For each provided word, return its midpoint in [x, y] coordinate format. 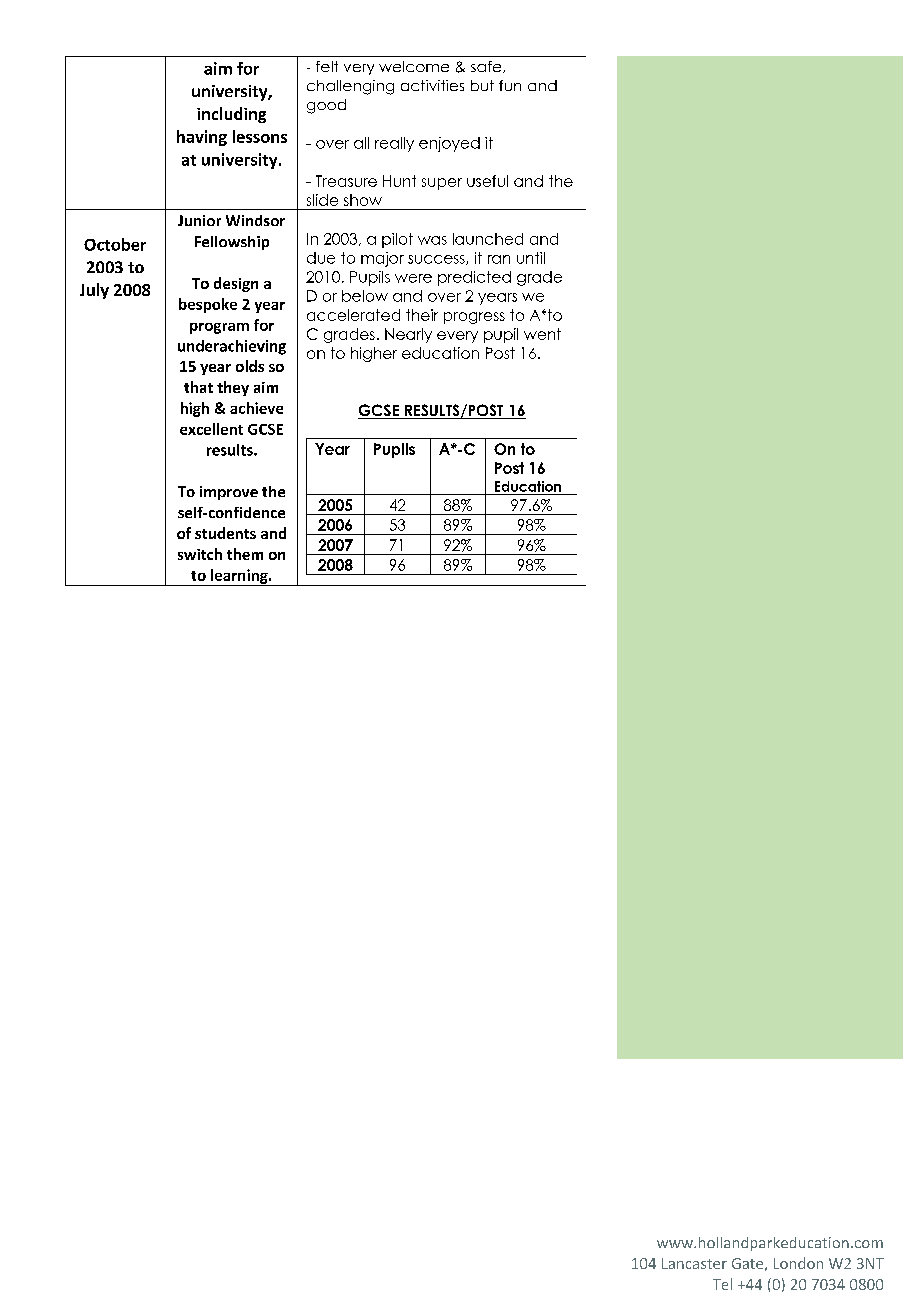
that [198, 387]
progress [474, 318]
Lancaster [694, 1263]
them [245, 554]
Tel [722, 1284]
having [202, 138]
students [225, 533]
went [542, 334]
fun [510, 85]
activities [432, 85]
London [798, 1263]
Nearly [408, 335]
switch [200, 554]
